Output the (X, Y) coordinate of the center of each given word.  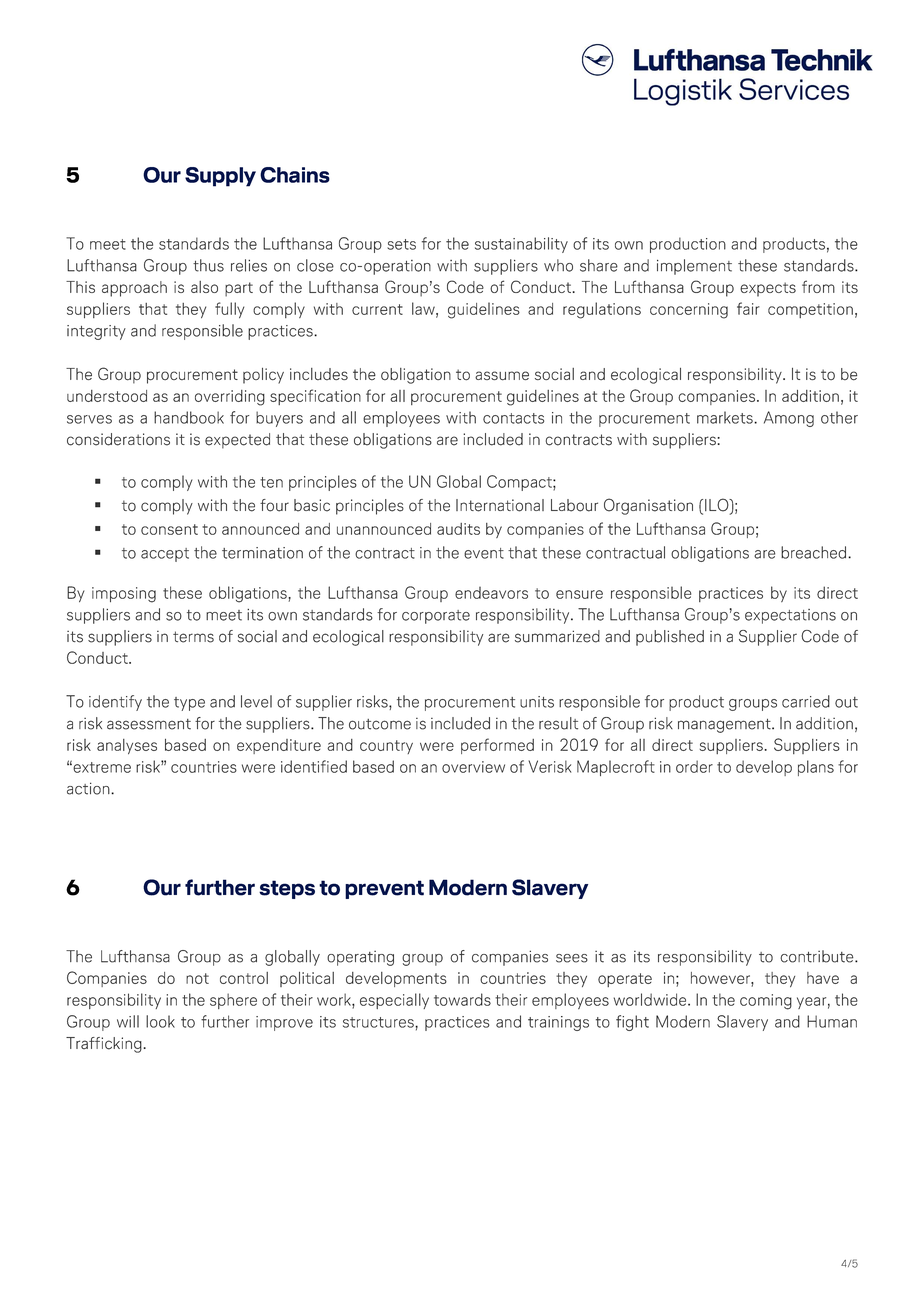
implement (694, 267)
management (725, 726)
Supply (220, 177)
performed (497, 746)
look (160, 1021)
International (500, 505)
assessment (149, 724)
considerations (118, 439)
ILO (718, 506)
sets (401, 244)
